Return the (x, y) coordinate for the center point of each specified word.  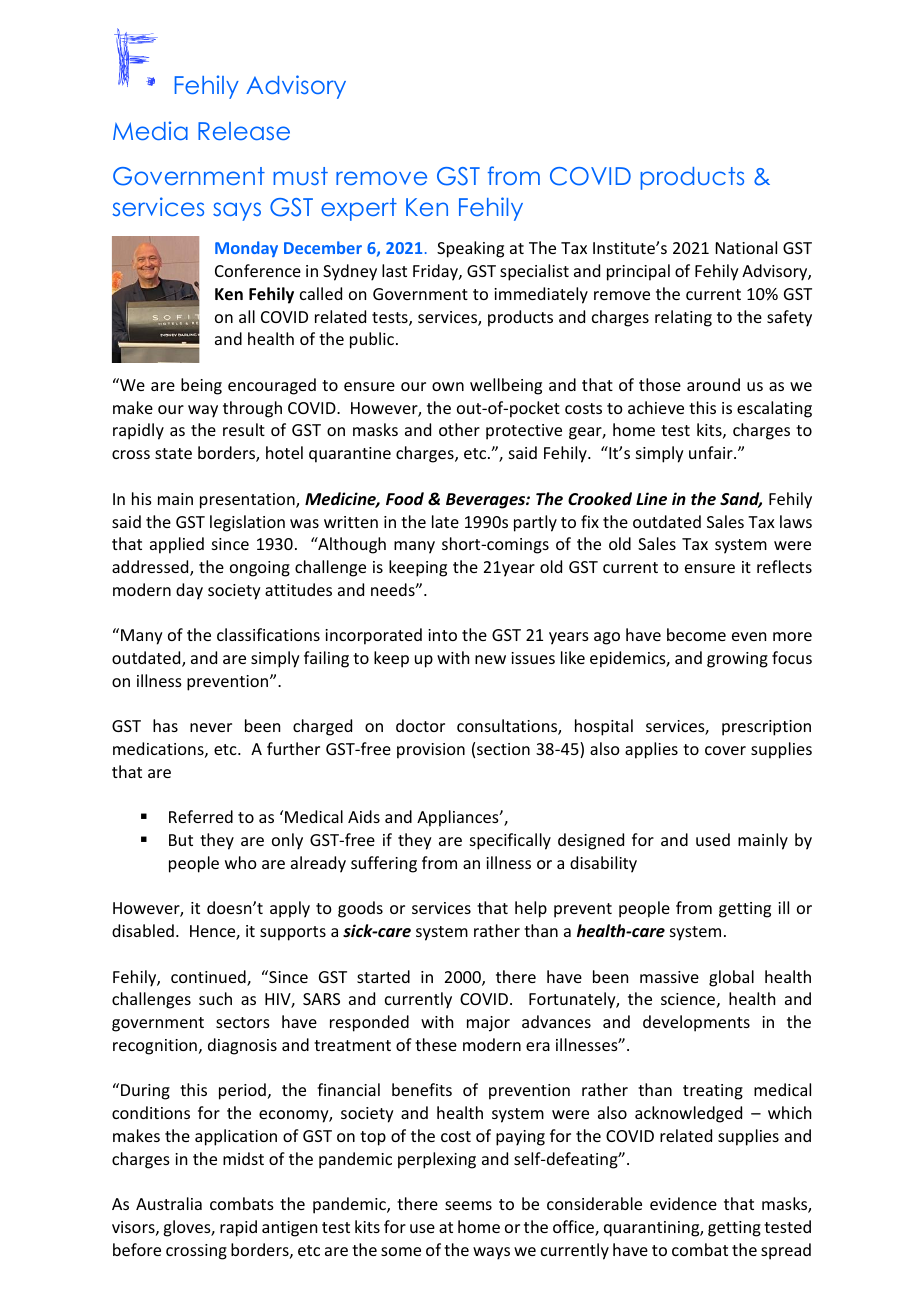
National (746, 247)
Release (244, 131)
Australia (169, 1203)
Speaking (470, 249)
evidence (683, 1203)
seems (468, 1205)
